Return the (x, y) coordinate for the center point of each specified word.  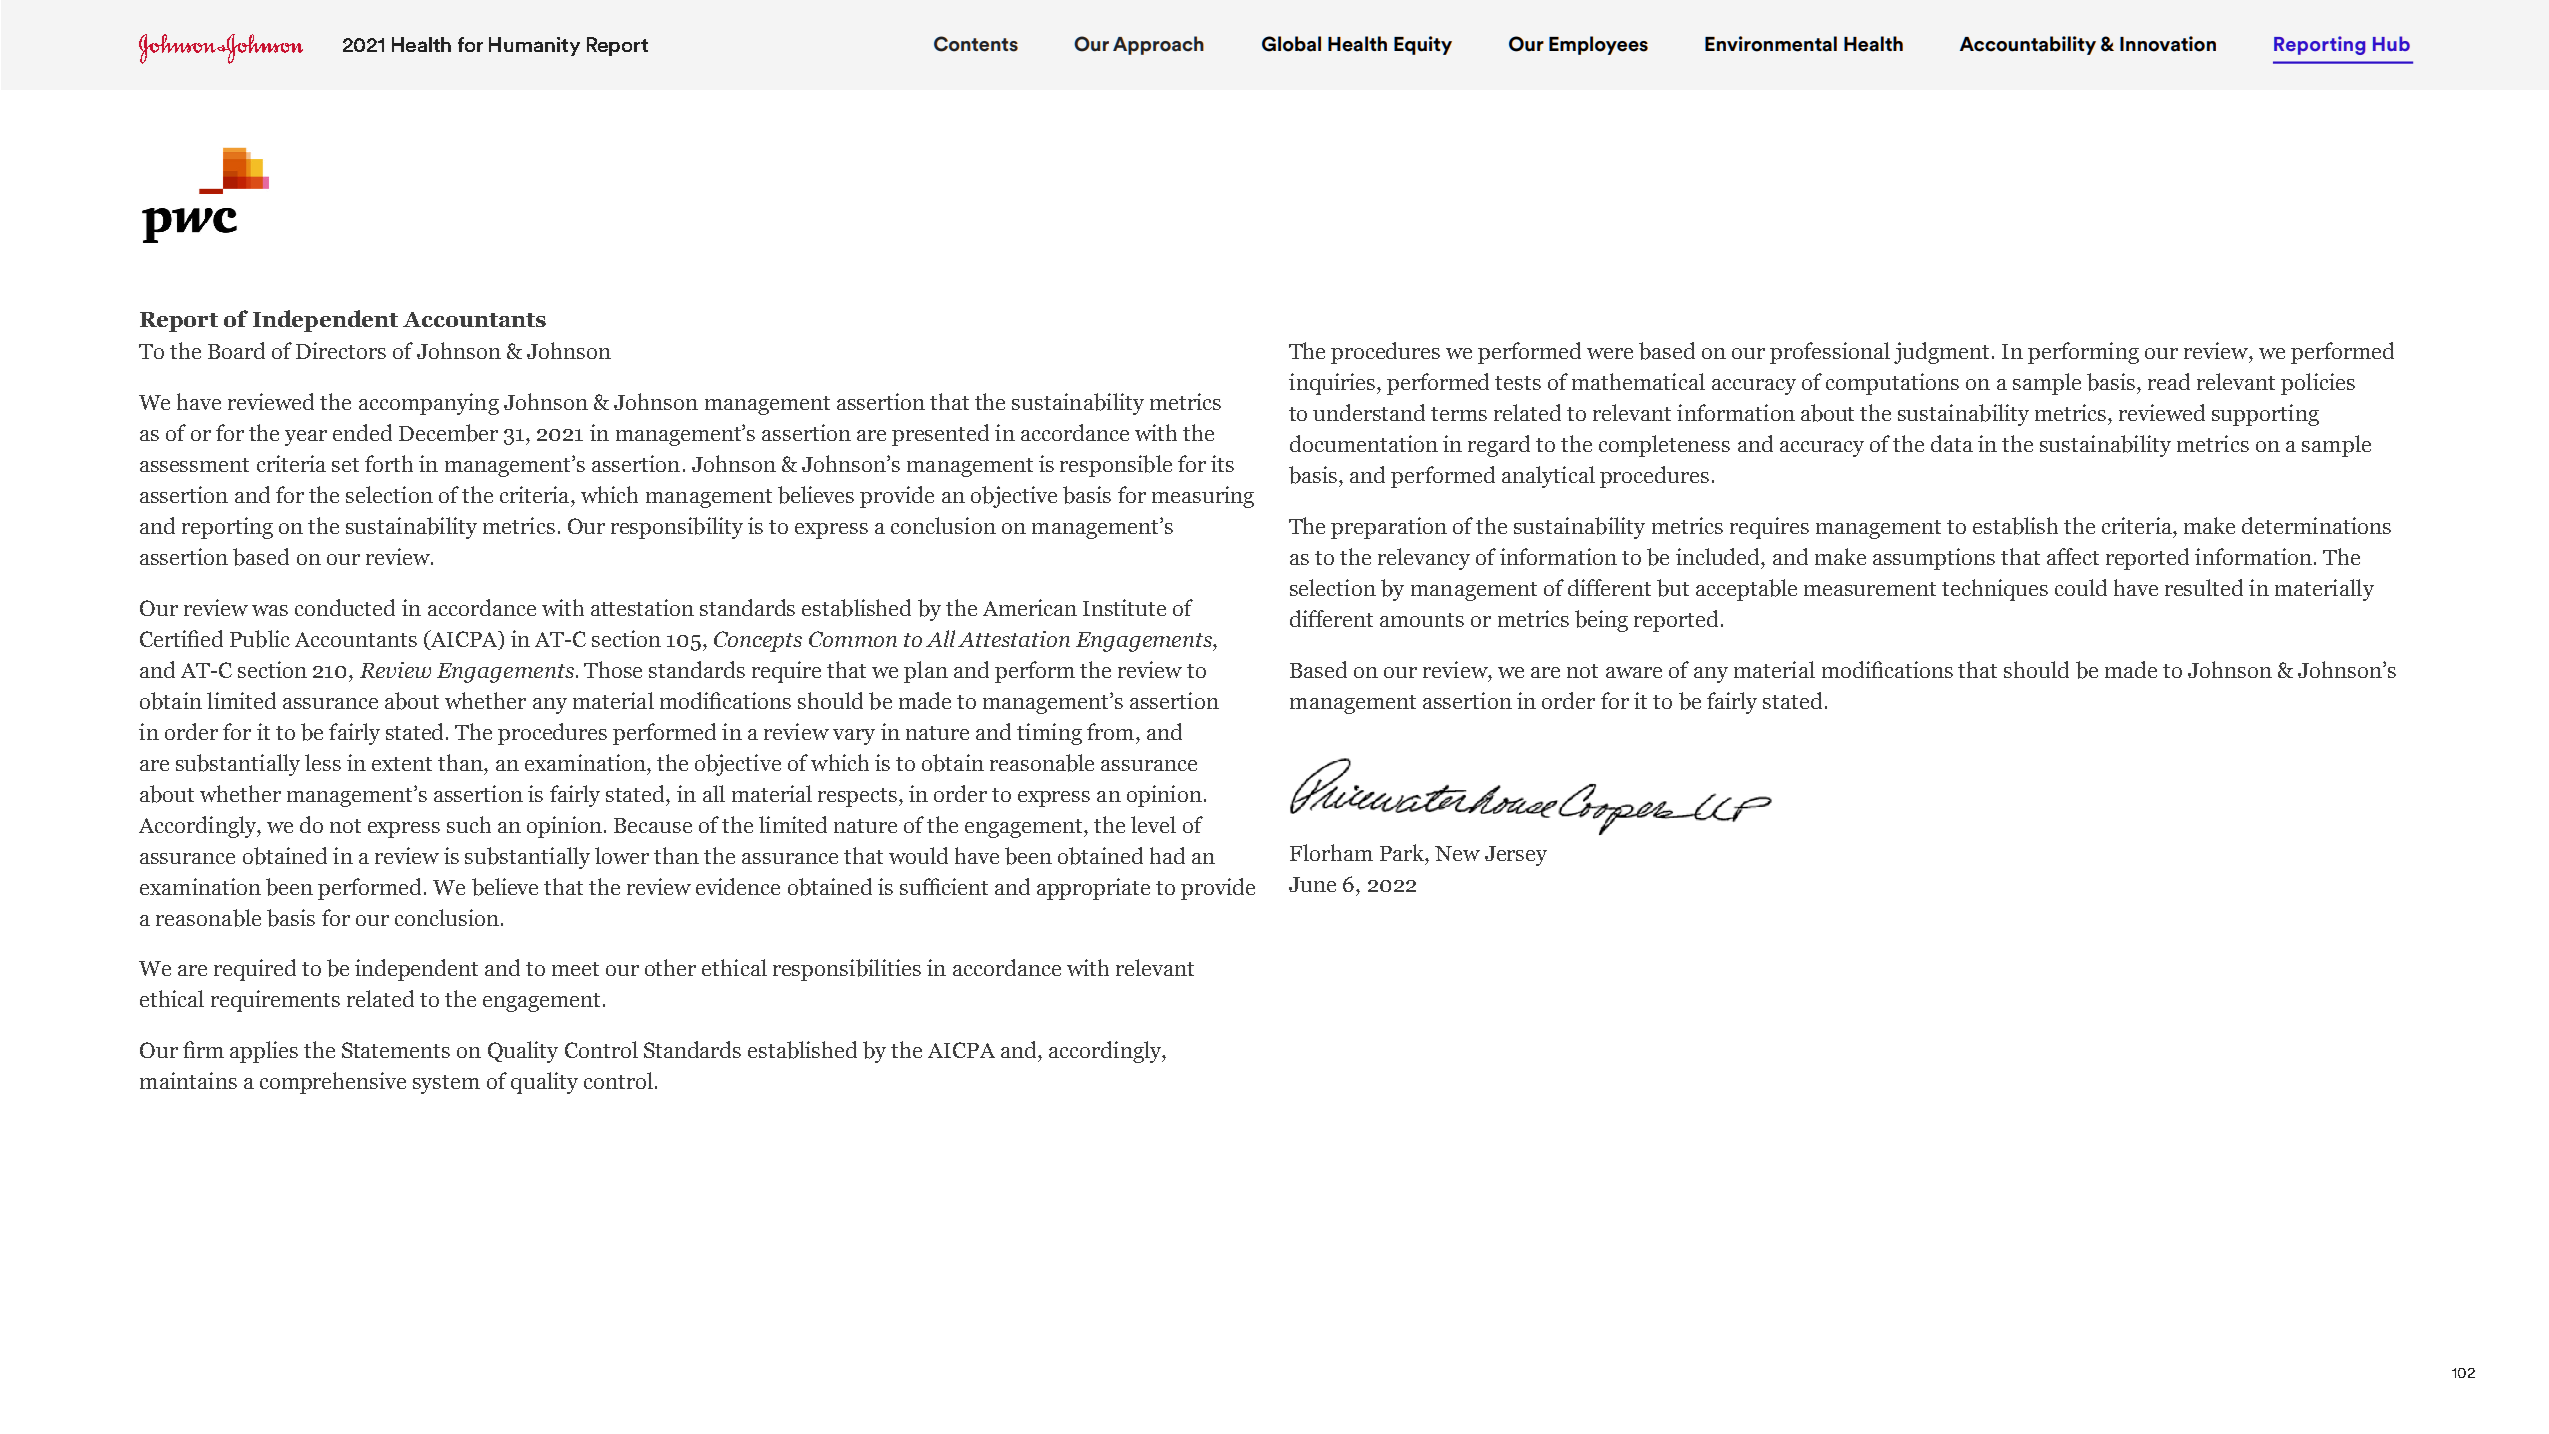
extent (402, 764)
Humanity (534, 46)
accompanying (429, 404)
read (2169, 381)
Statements (396, 1050)
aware (1634, 672)
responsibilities (847, 970)
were (1610, 353)
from (1112, 731)
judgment (1941, 353)
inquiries (1333, 384)
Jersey (1516, 856)
